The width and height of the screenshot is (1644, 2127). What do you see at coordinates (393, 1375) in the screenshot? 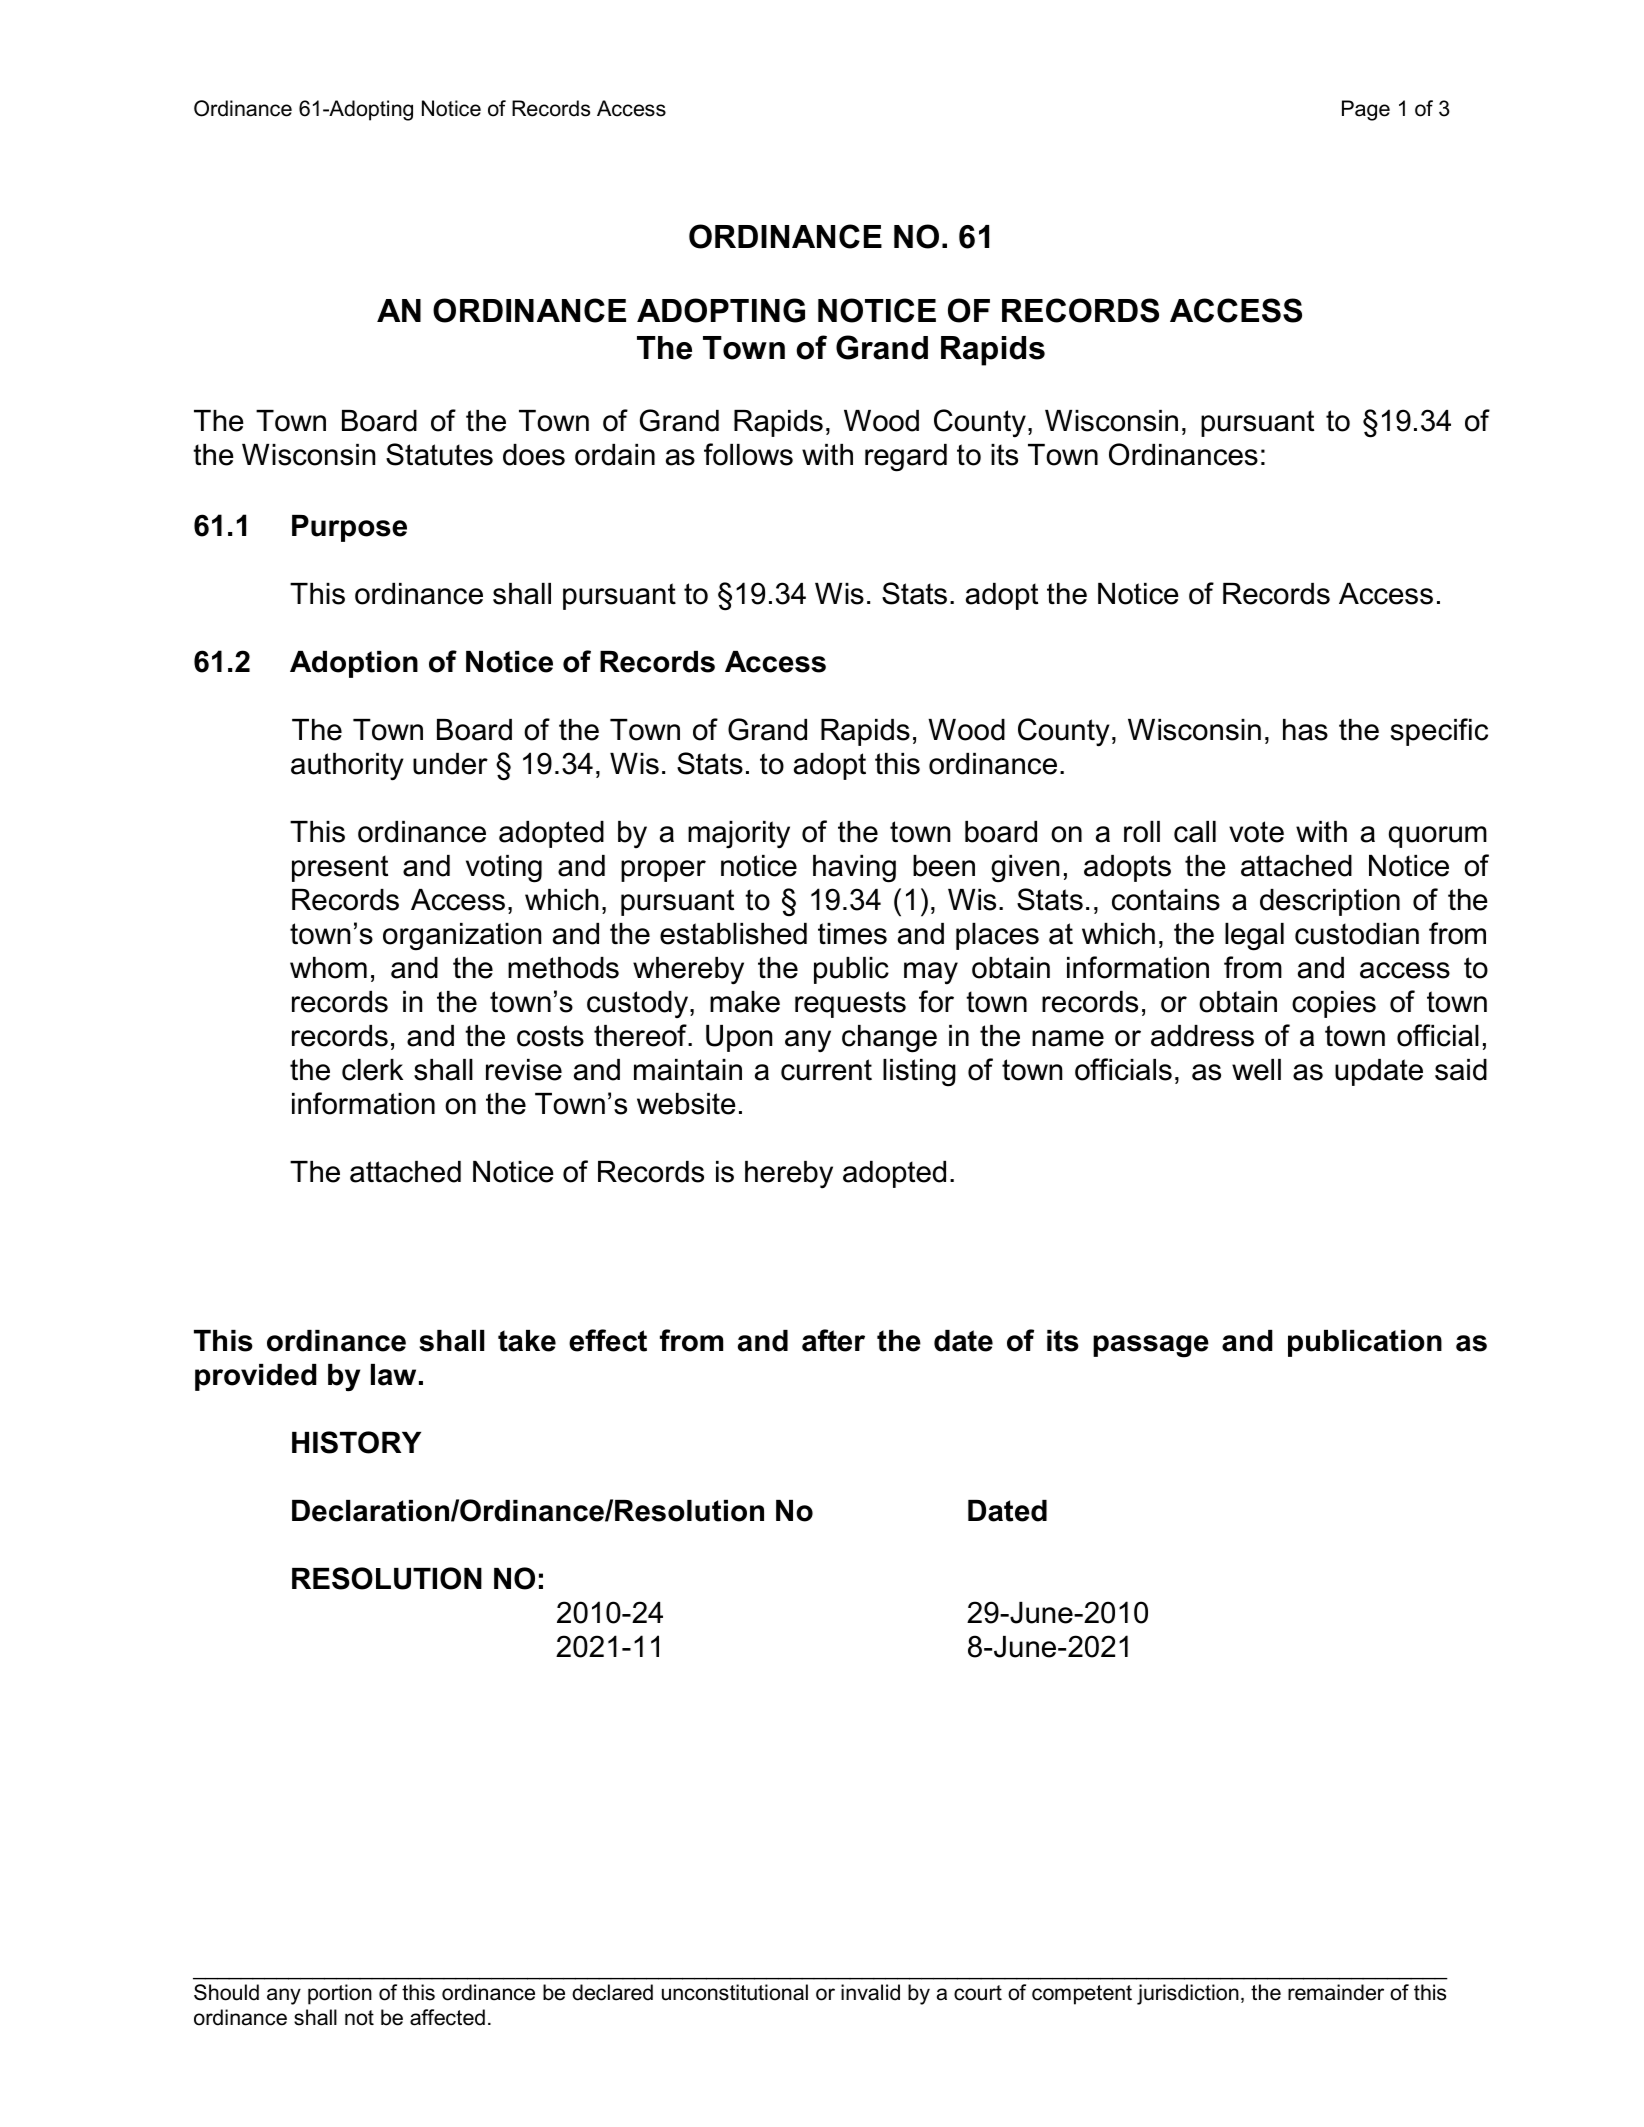
I see `law` at bounding box center [393, 1375].
